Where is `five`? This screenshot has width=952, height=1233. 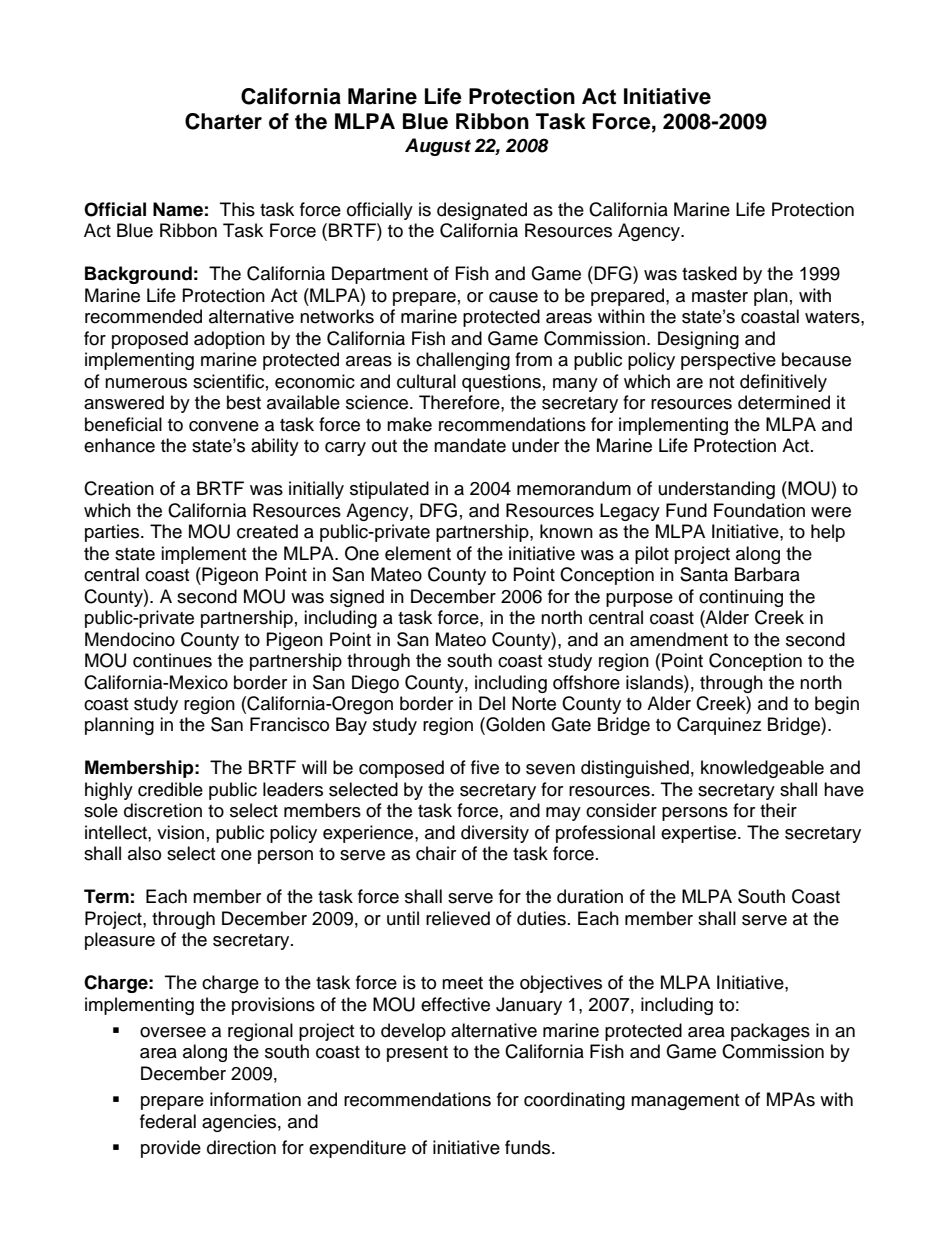 five is located at coordinates (485, 767).
